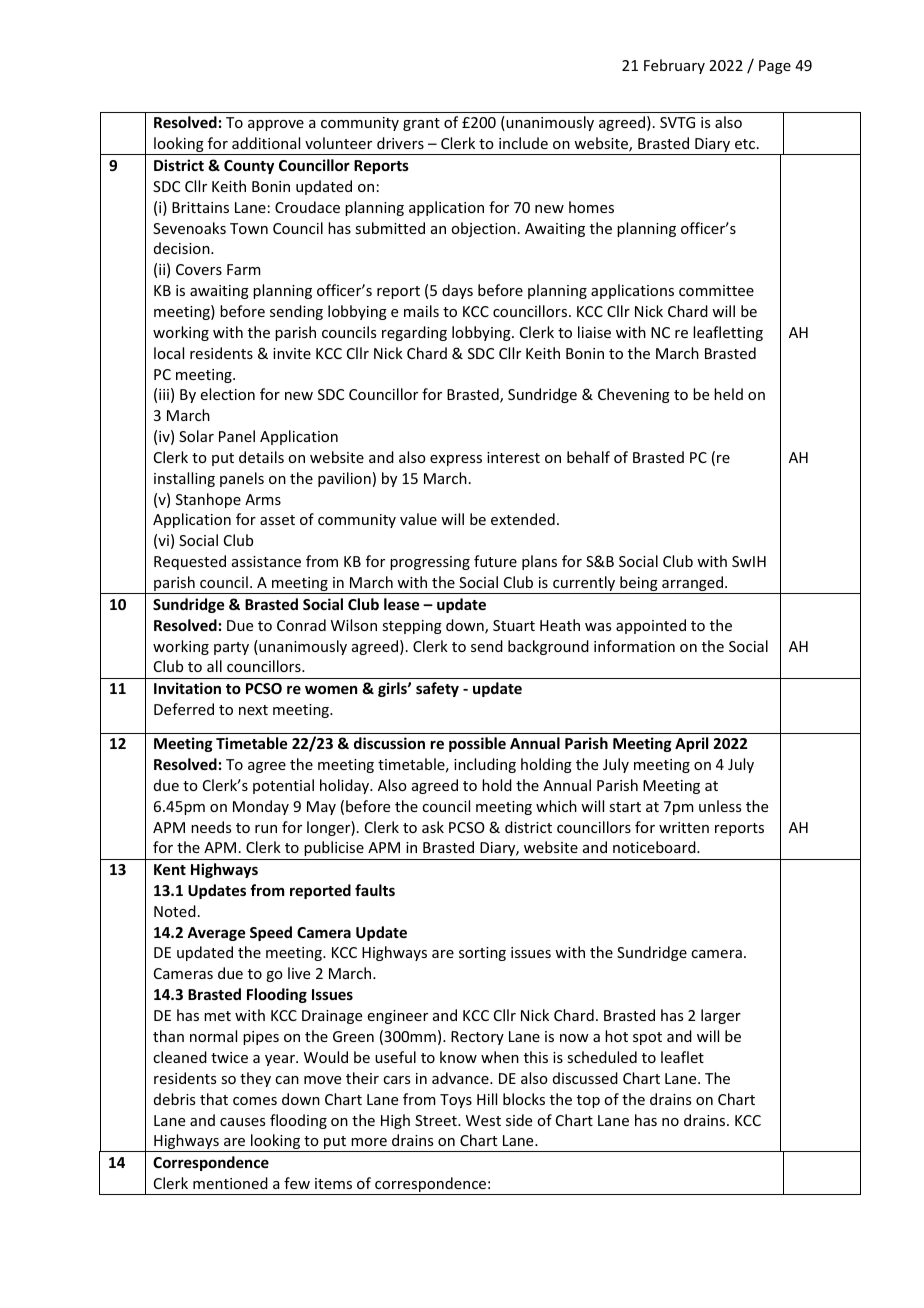 The image size is (924, 1308). I want to click on regarding, so click(414, 333).
